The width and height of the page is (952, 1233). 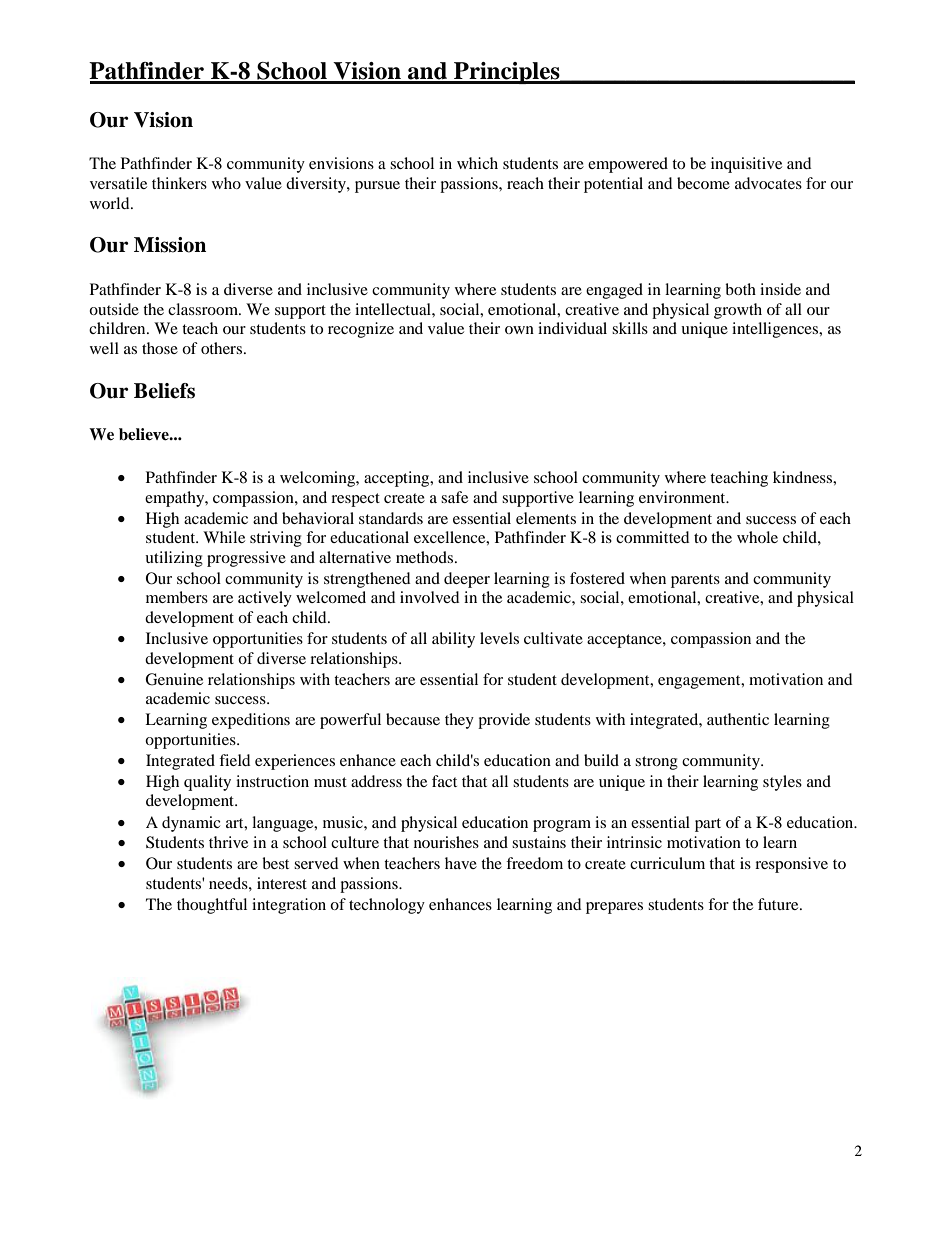 What do you see at coordinates (703, 183) in the page?
I see `become` at bounding box center [703, 183].
